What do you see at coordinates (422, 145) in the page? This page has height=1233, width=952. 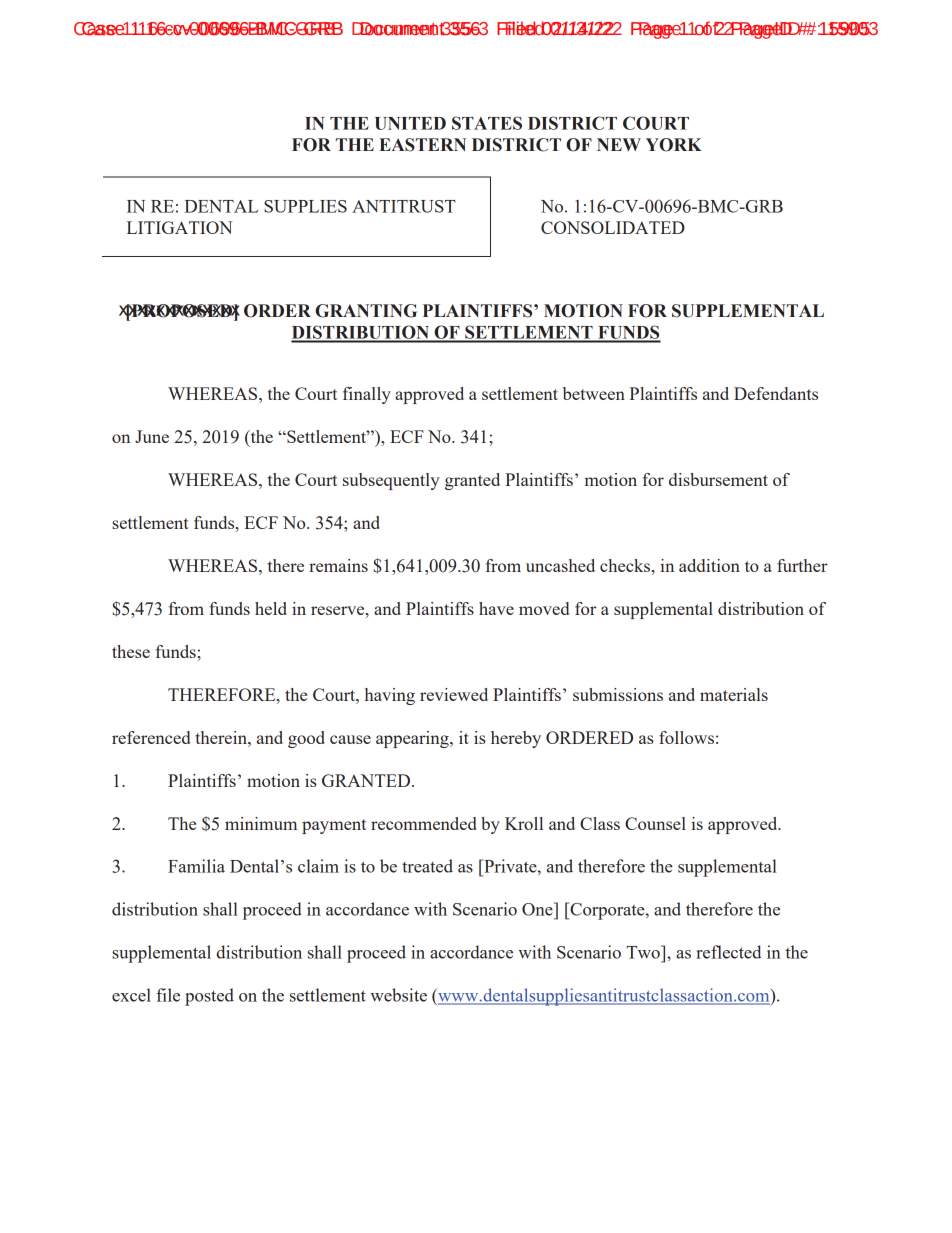 I see `EASTERN` at bounding box center [422, 145].
